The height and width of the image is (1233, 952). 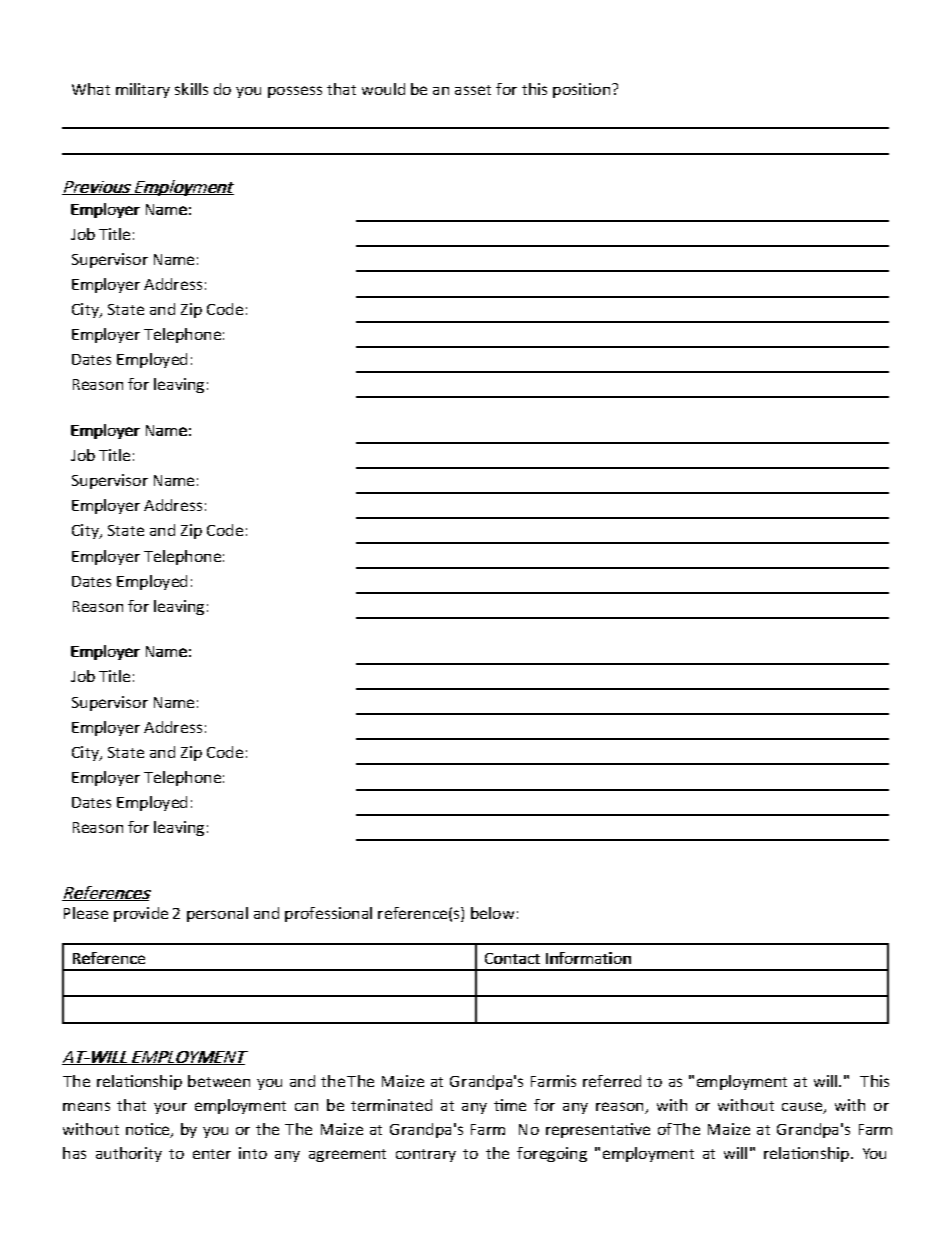 What do you see at coordinates (473, 90) in the image?
I see `asset` at bounding box center [473, 90].
